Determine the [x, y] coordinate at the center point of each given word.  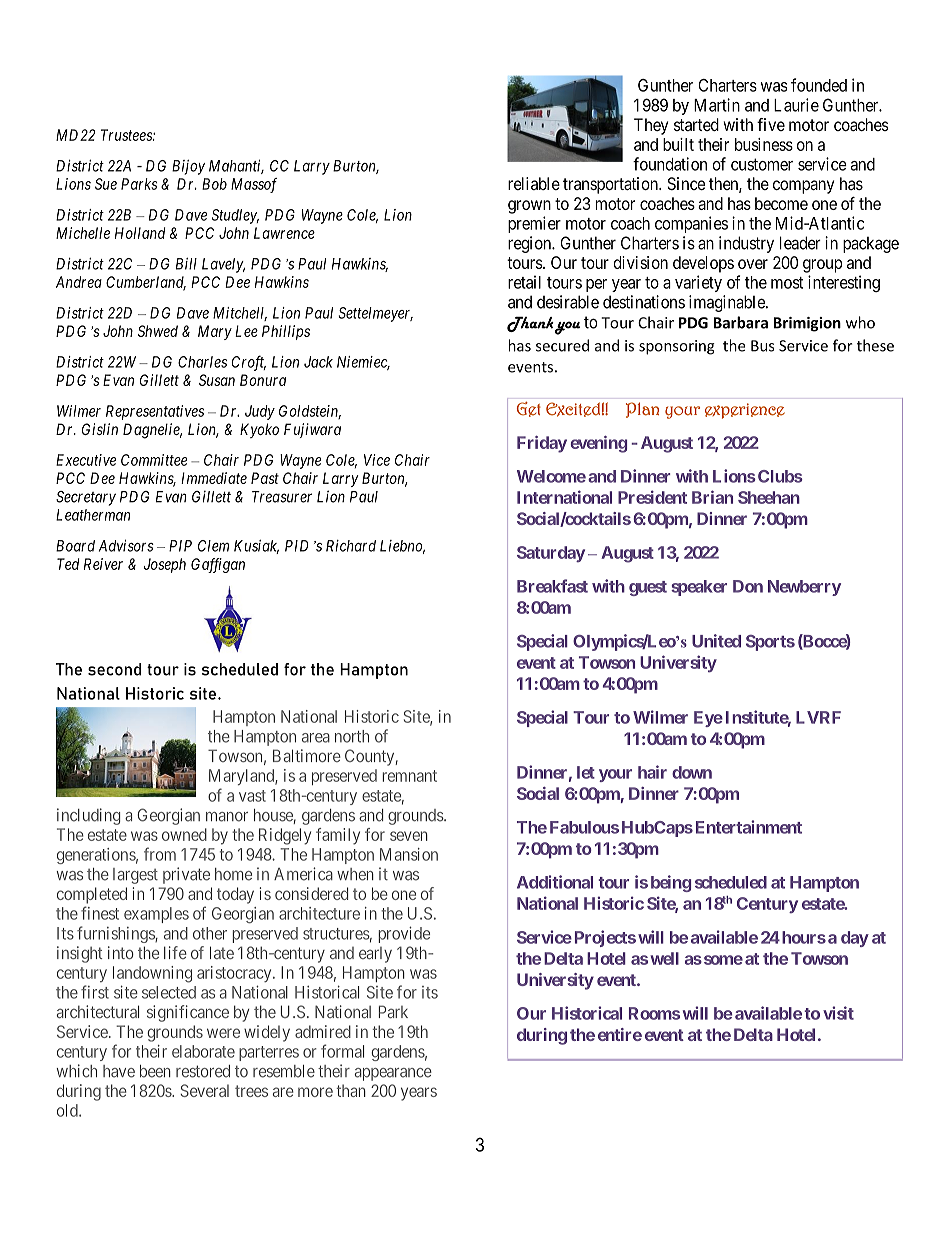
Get [529, 409]
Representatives [155, 412]
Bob [214, 184]
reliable [534, 183]
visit [838, 1013]
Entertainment [749, 827]
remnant [409, 776]
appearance [393, 1074]
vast [252, 796]
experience [745, 411]
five [771, 124]
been [155, 1071]
